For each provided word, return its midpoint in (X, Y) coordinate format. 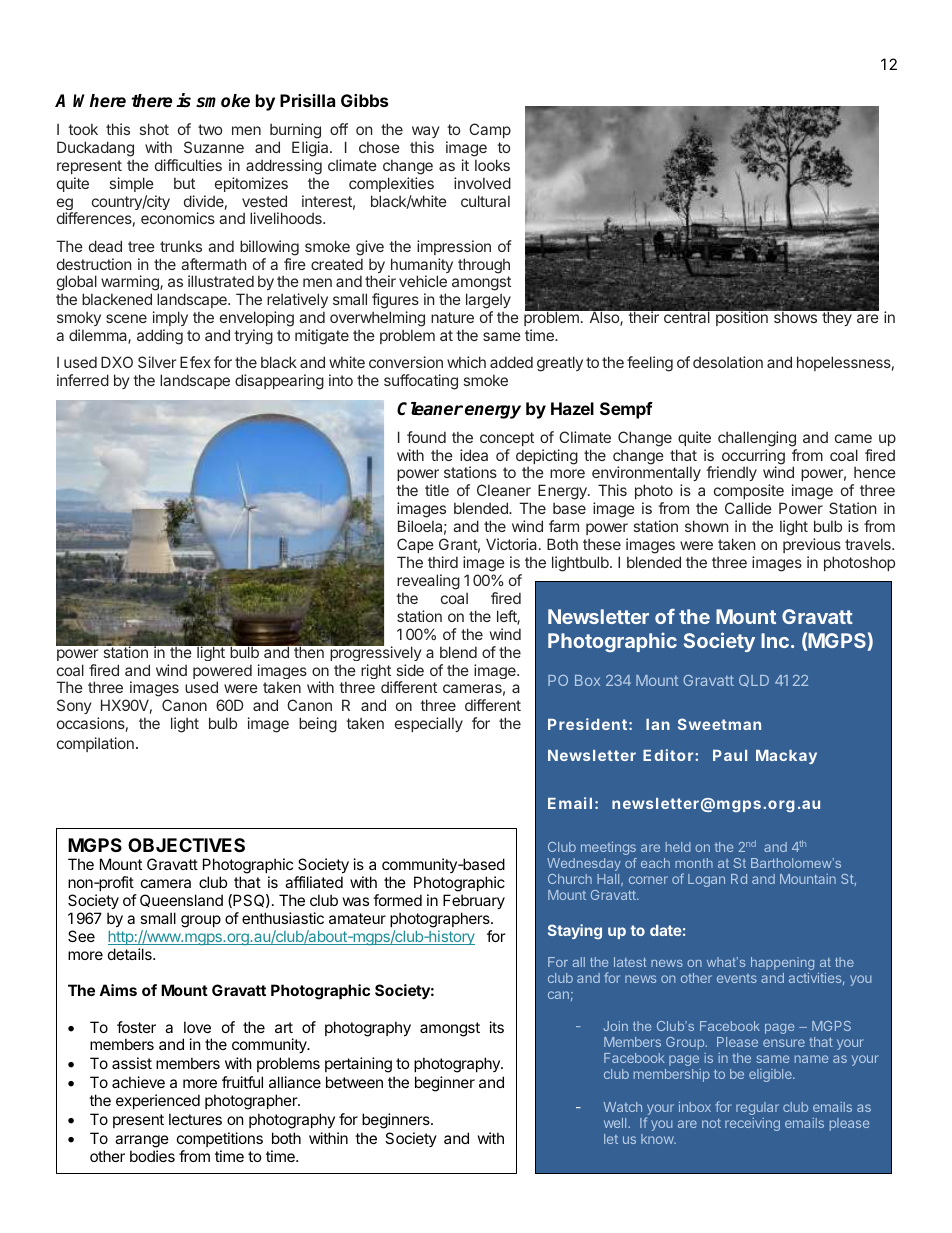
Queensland (181, 900)
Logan (706, 880)
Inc (775, 640)
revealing (428, 582)
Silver (157, 362)
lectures (195, 1119)
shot (154, 129)
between (354, 1082)
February (474, 901)
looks (492, 165)
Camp (490, 130)
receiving (752, 1124)
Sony (74, 706)
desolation (728, 362)
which (466, 362)
